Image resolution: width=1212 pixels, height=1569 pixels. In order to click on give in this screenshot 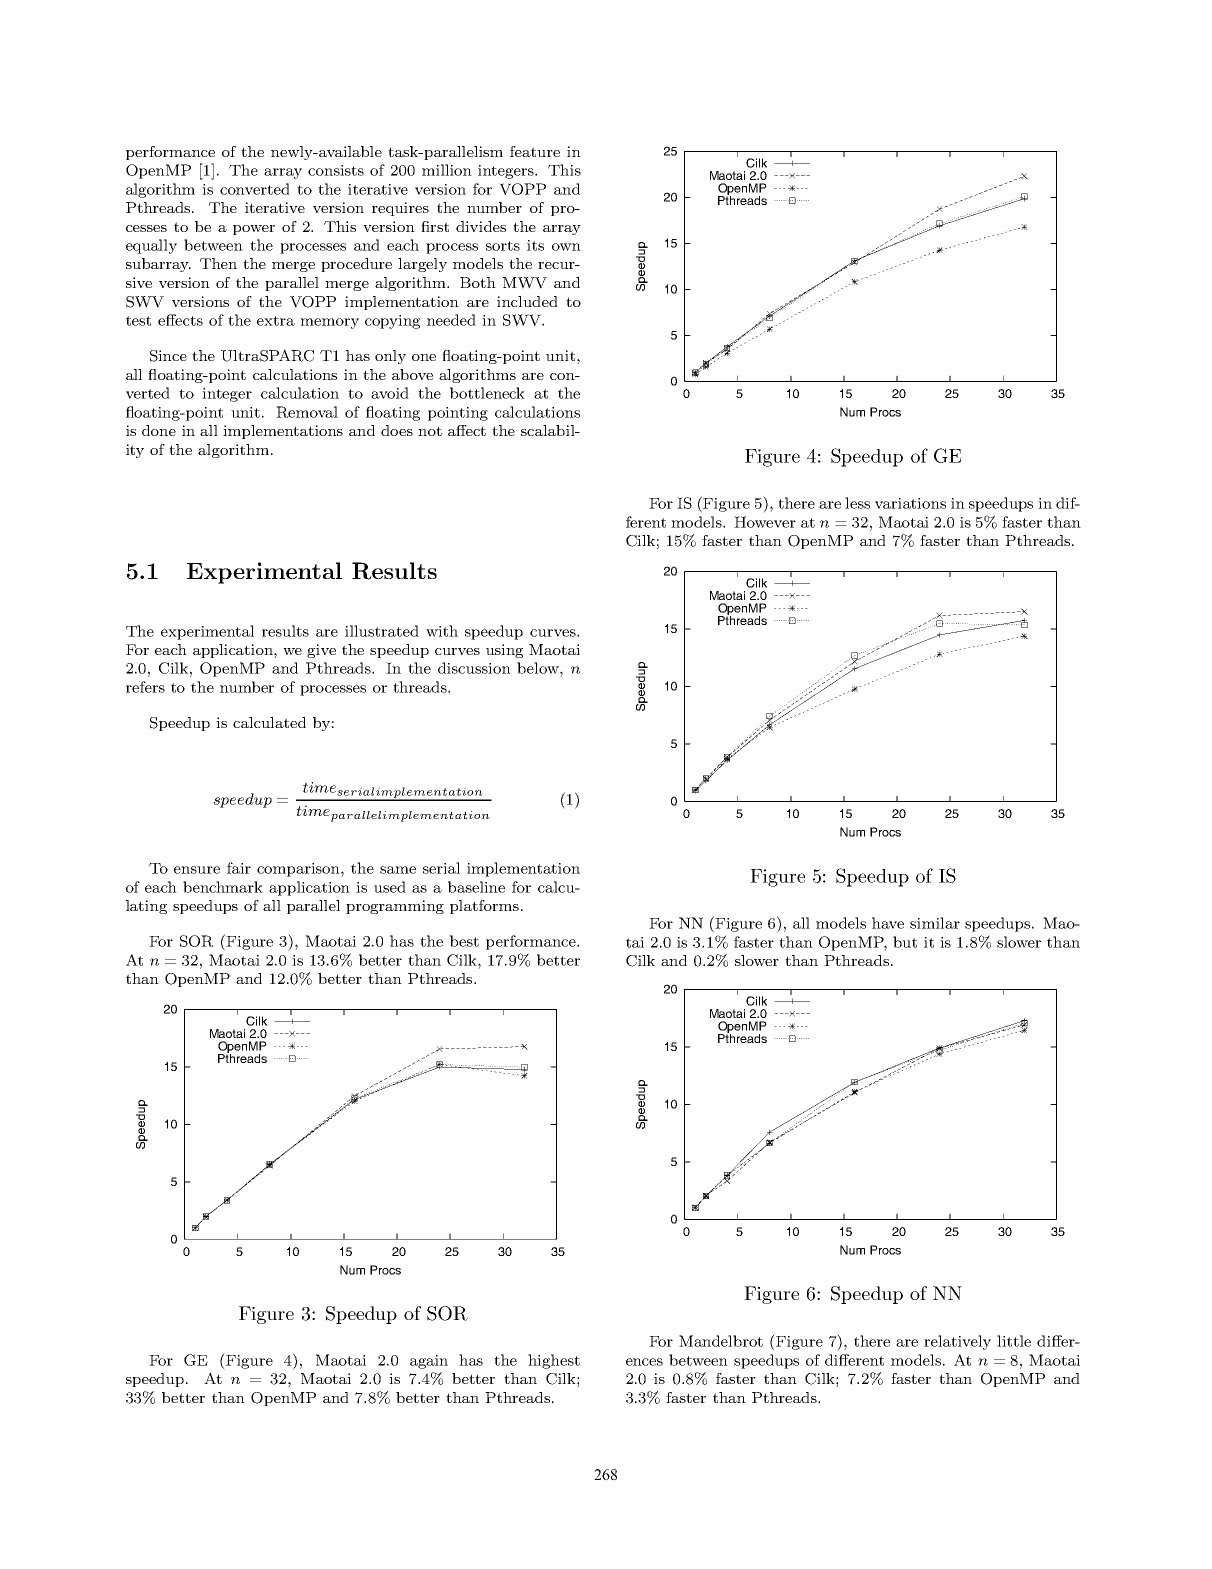, I will do `click(321, 651)`.
